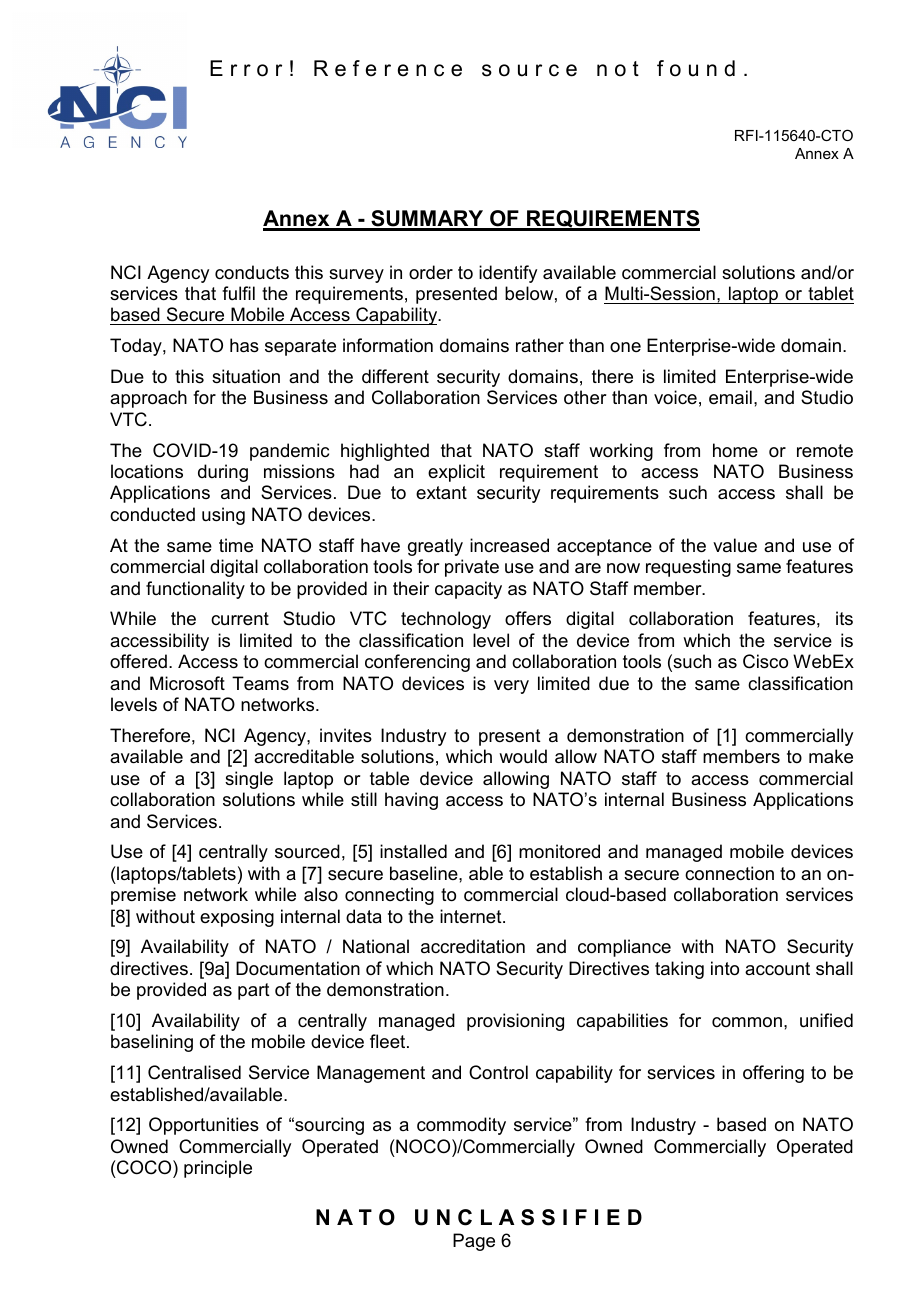  What do you see at coordinates (218, 1169) in the screenshot?
I see `principle` at bounding box center [218, 1169].
